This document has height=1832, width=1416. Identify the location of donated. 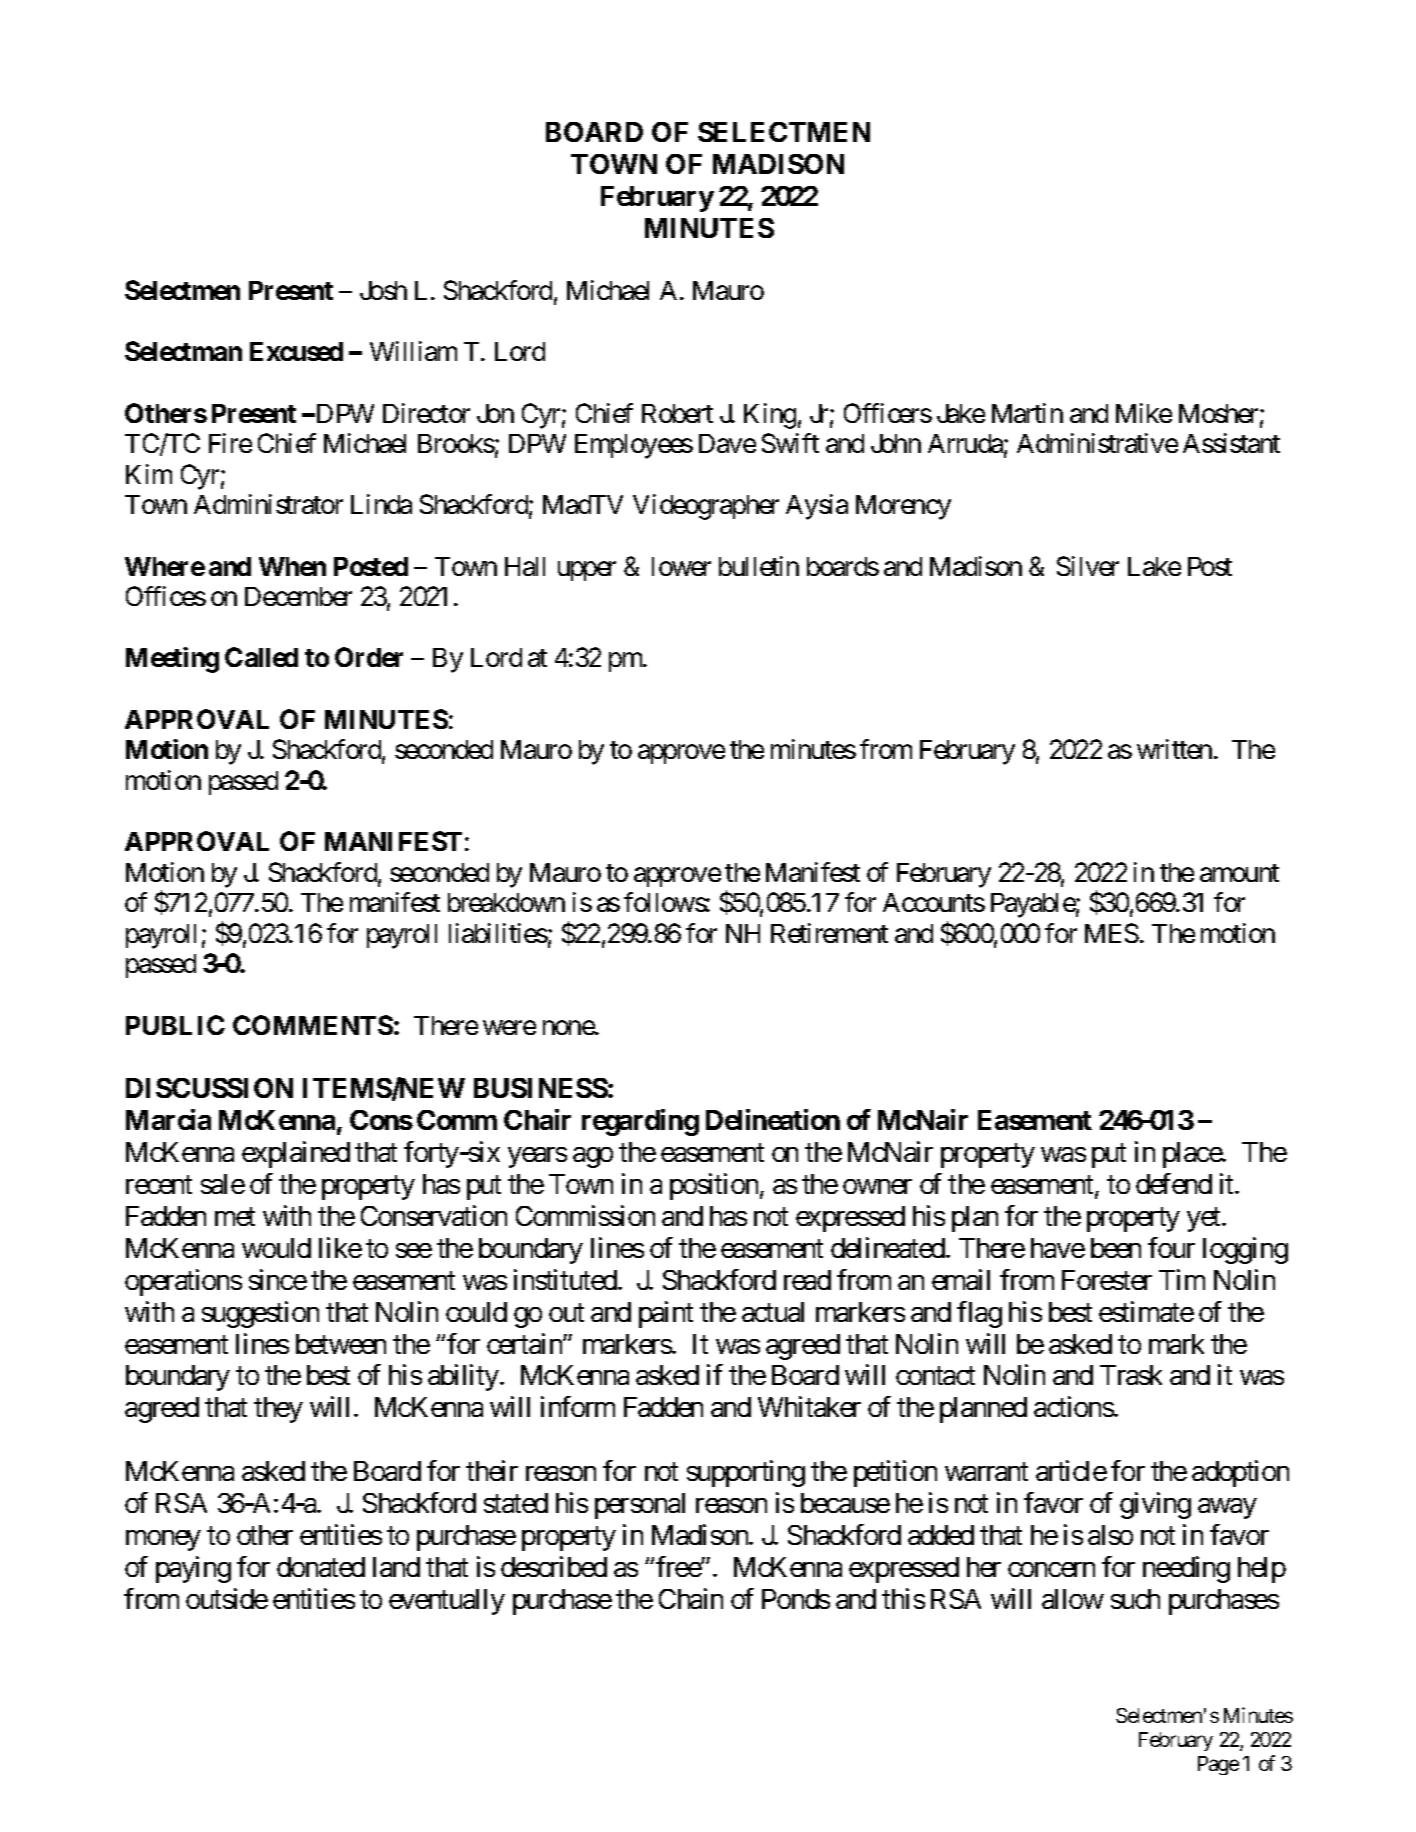
(321, 1567).
